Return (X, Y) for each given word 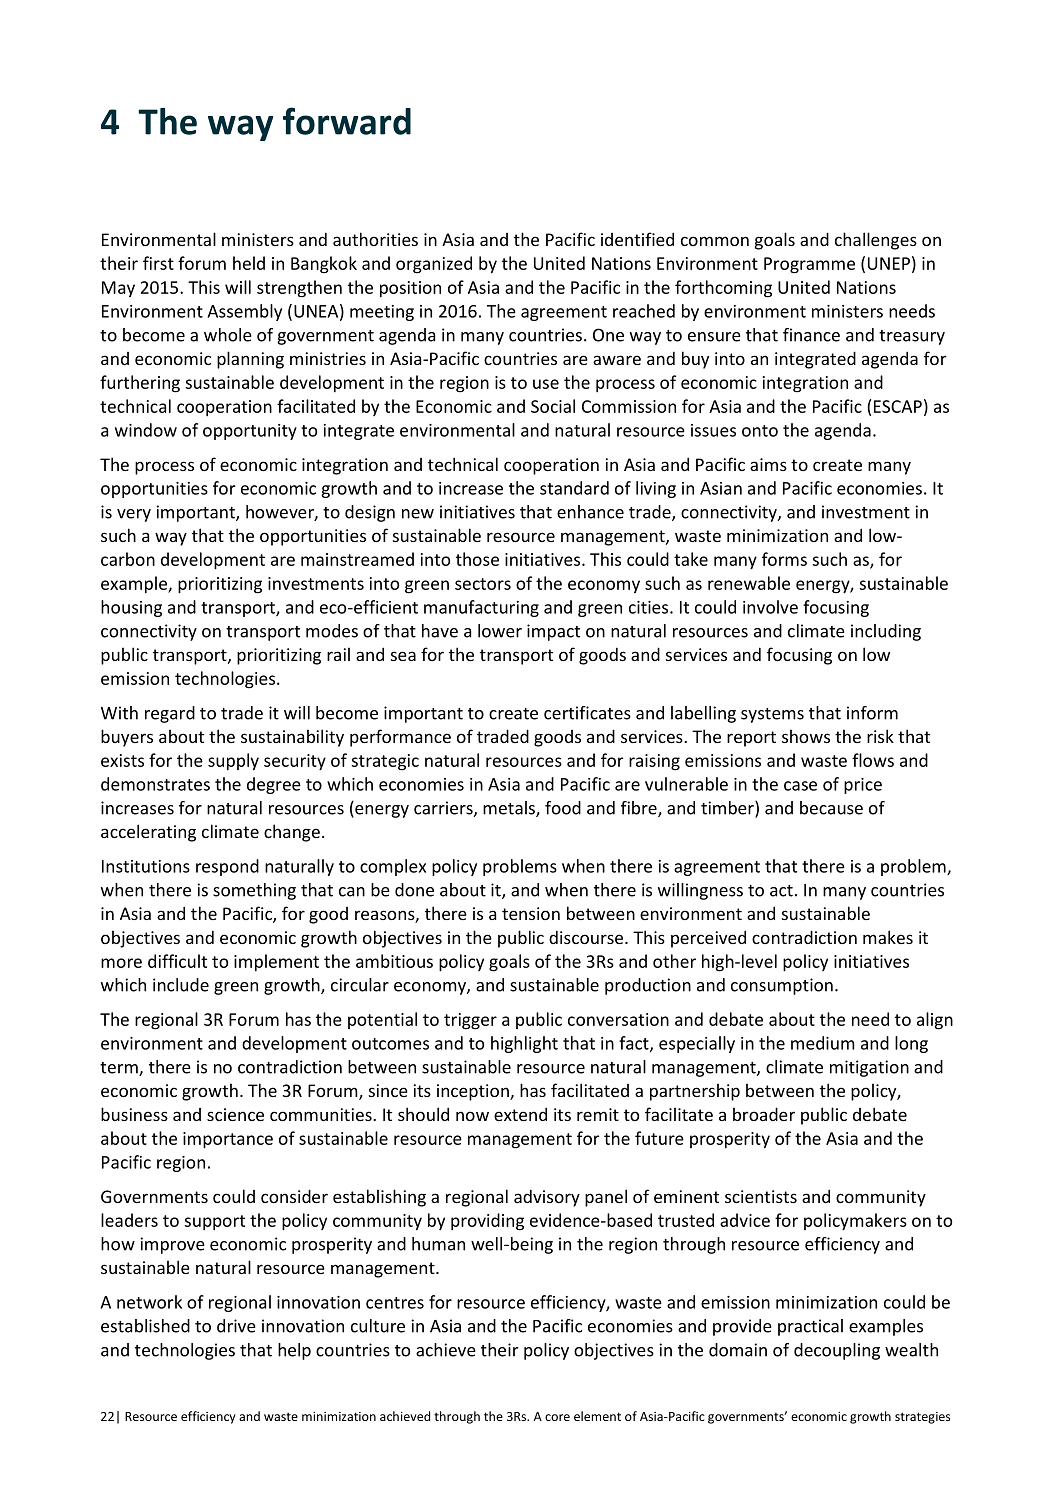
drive (236, 1326)
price (863, 786)
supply (233, 762)
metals (510, 809)
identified (637, 239)
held (249, 263)
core (557, 1417)
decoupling (837, 1351)
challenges (876, 241)
